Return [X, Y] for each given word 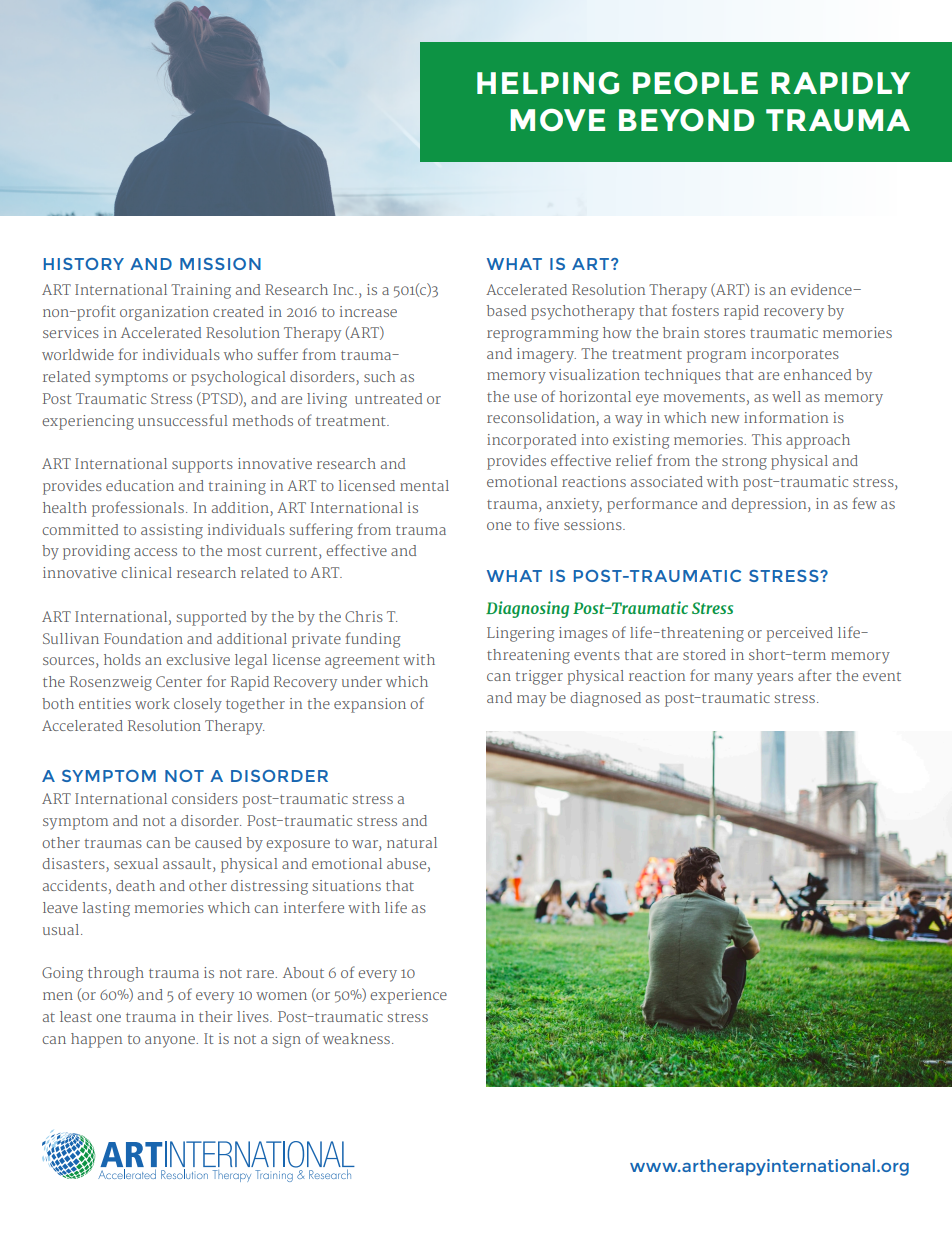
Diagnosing [527, 609]
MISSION [220, 264]
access [155, 552]
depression [770, 505]
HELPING [548, 83]
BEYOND [686, 120]
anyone [171, 1042]
